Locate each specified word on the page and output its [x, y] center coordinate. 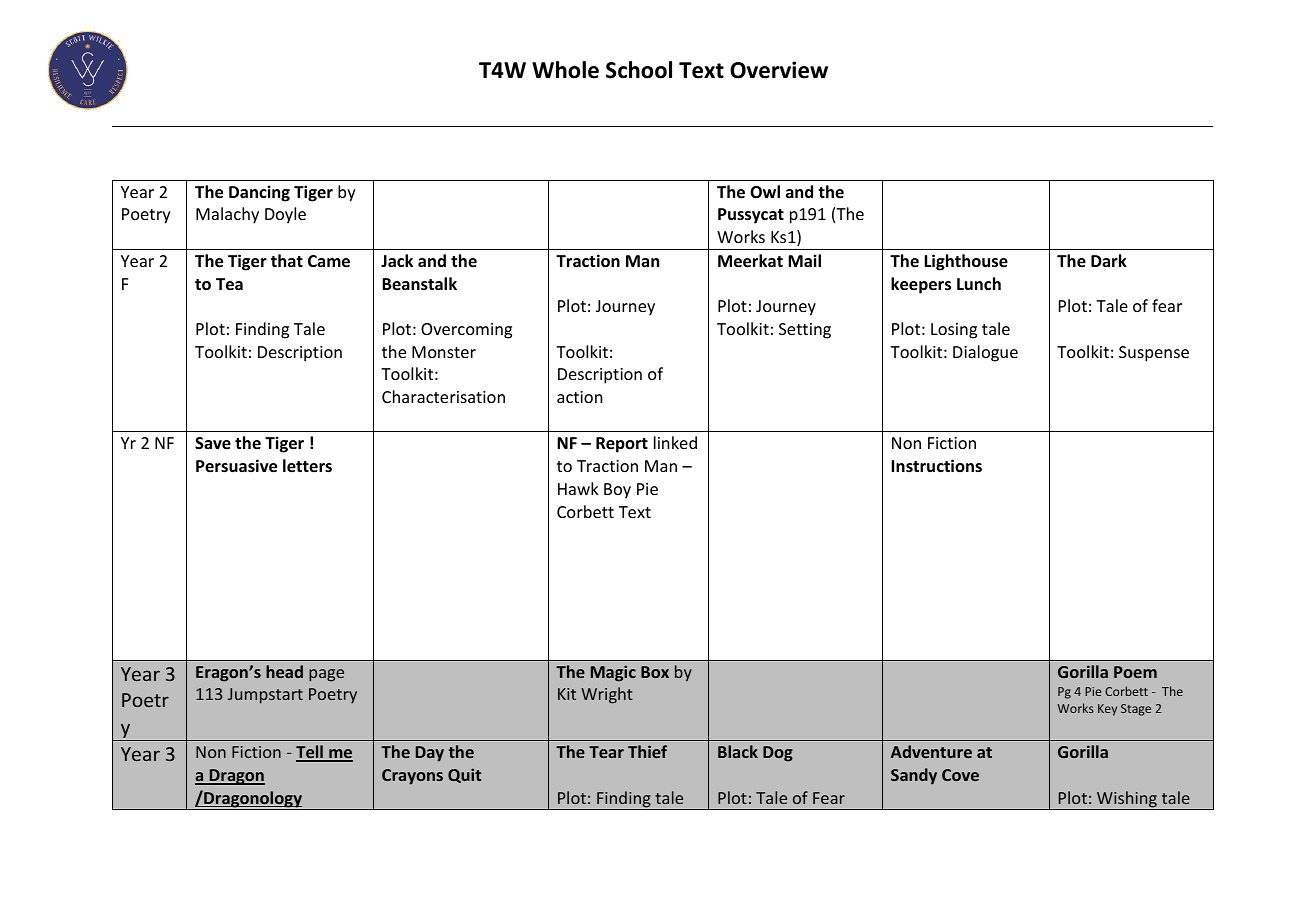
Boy [617, 491]
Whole [565, 70]
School [639, 70]
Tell [310, 753]
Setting [805, 331]
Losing [954, 331]
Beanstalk [419, 284]
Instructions [936, 465]
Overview [779, 70]
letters [307, 466]
